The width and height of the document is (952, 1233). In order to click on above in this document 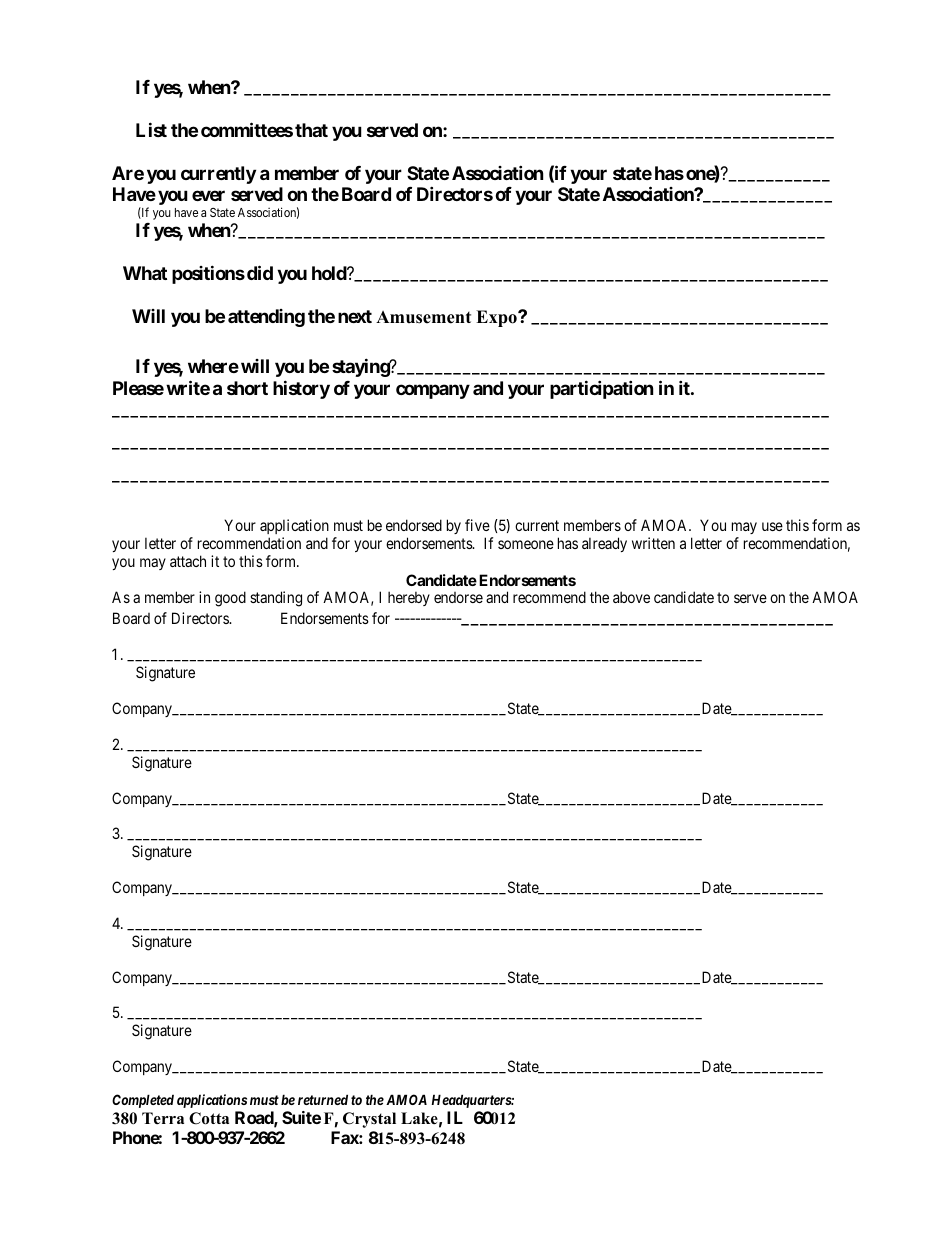, I will do `click(631, 597)`.
